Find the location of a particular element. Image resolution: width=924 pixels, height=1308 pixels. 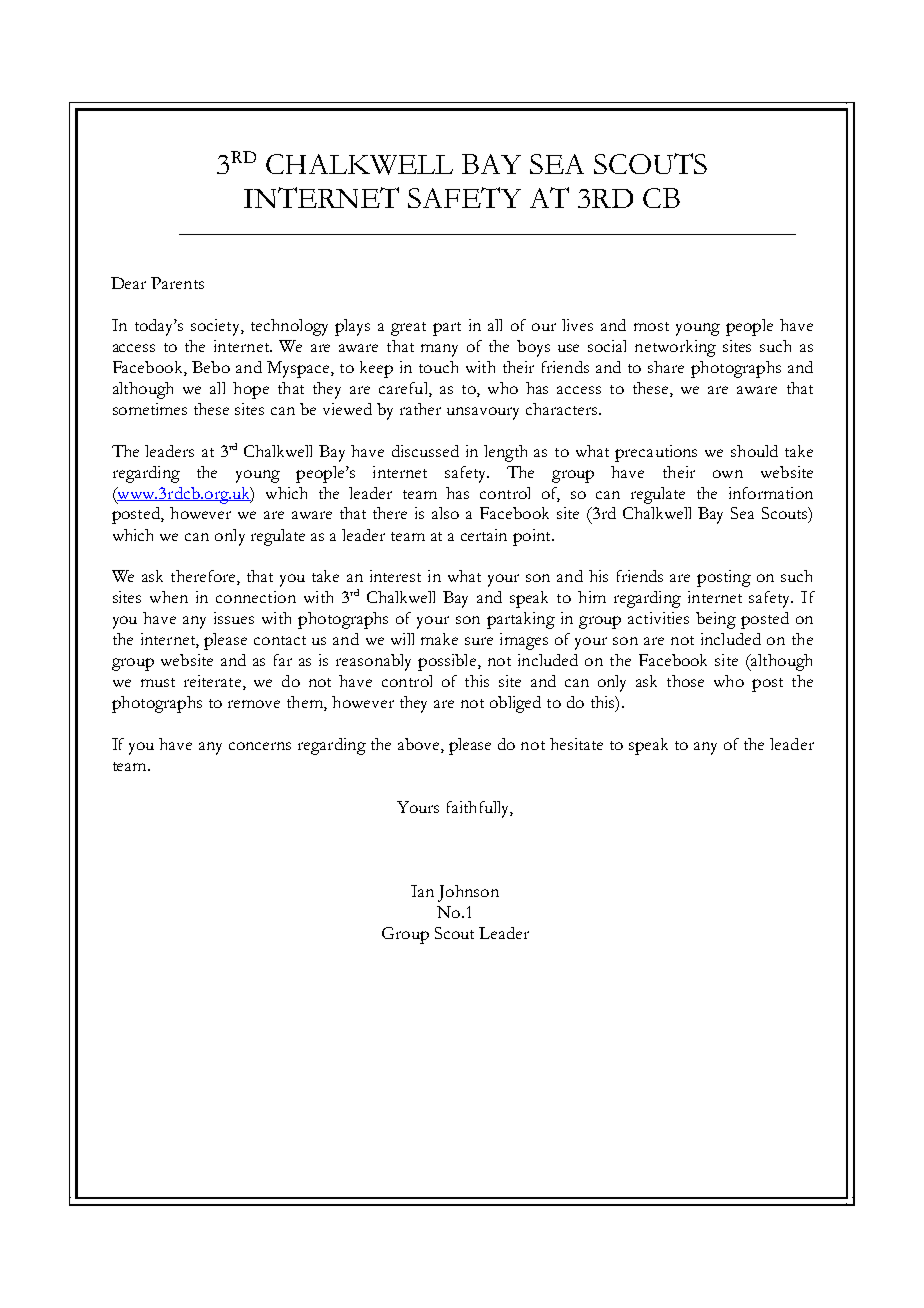

those is located at coordinates (685, 681).
